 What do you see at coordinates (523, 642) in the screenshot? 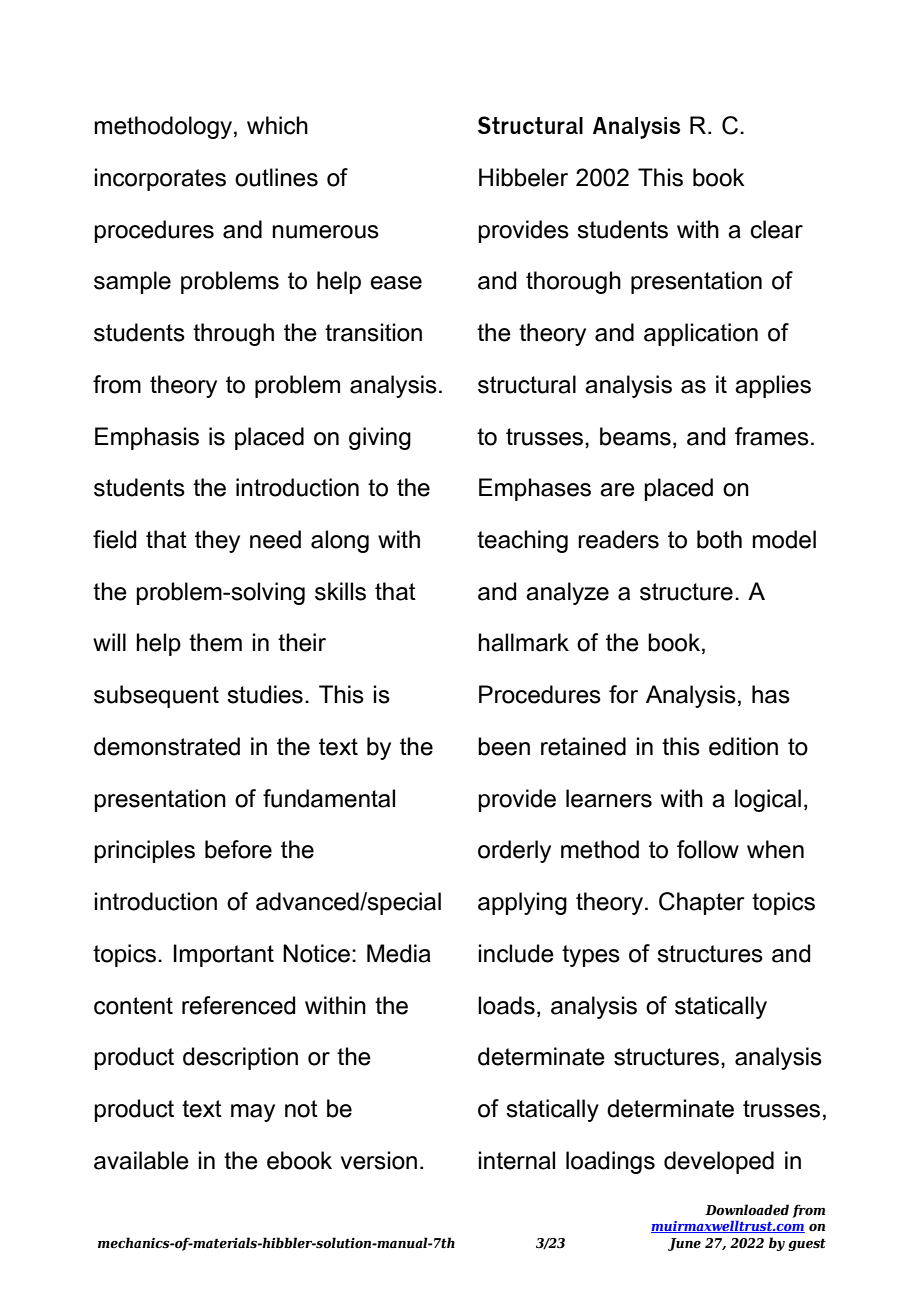
I see `hallmark` at bounding box center [523, 642].
